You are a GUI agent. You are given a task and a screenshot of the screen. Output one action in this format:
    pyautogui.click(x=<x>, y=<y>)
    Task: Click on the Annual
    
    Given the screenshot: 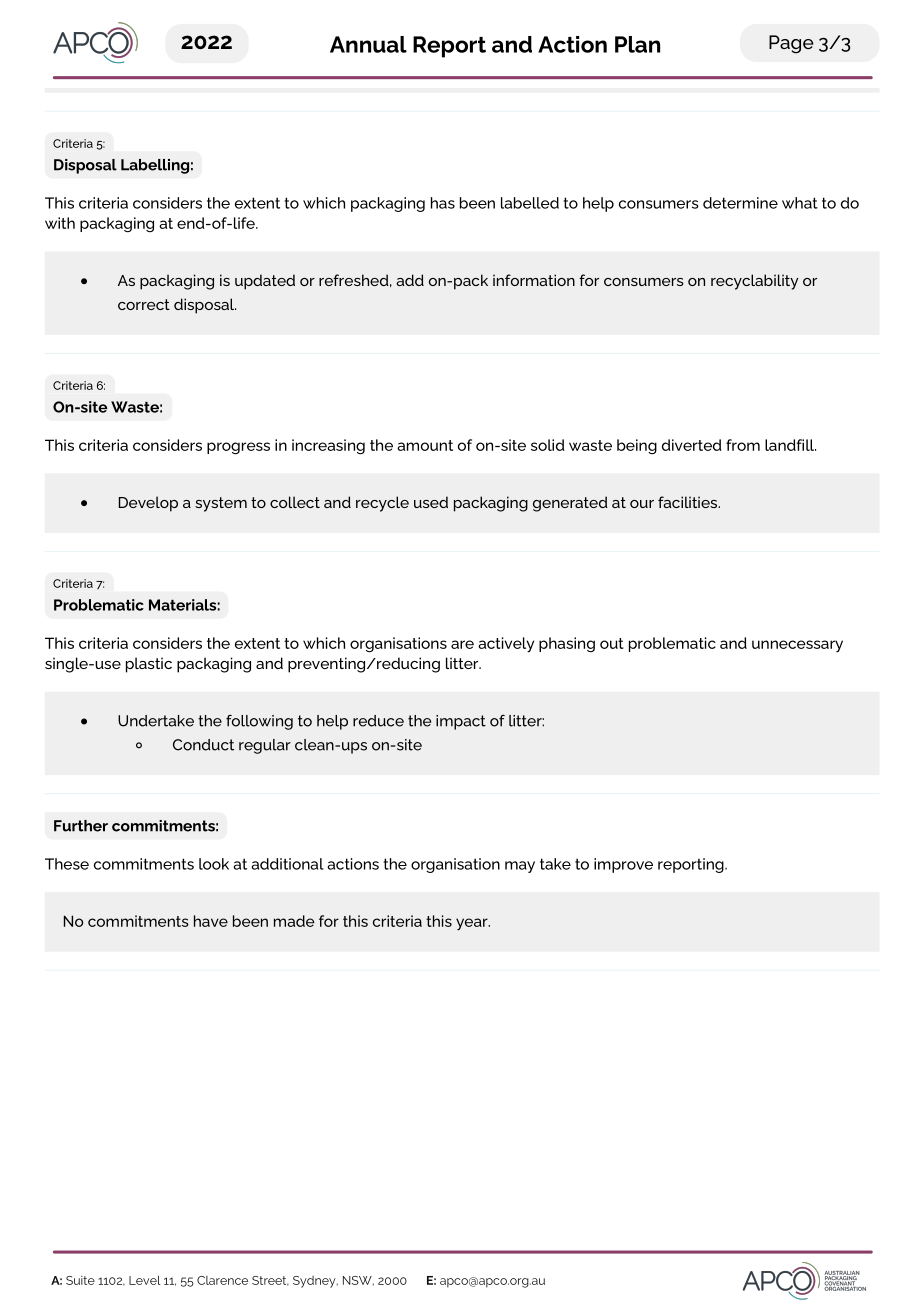 What is the action you would take?
    pyautogui.click(x=368, y=44)
